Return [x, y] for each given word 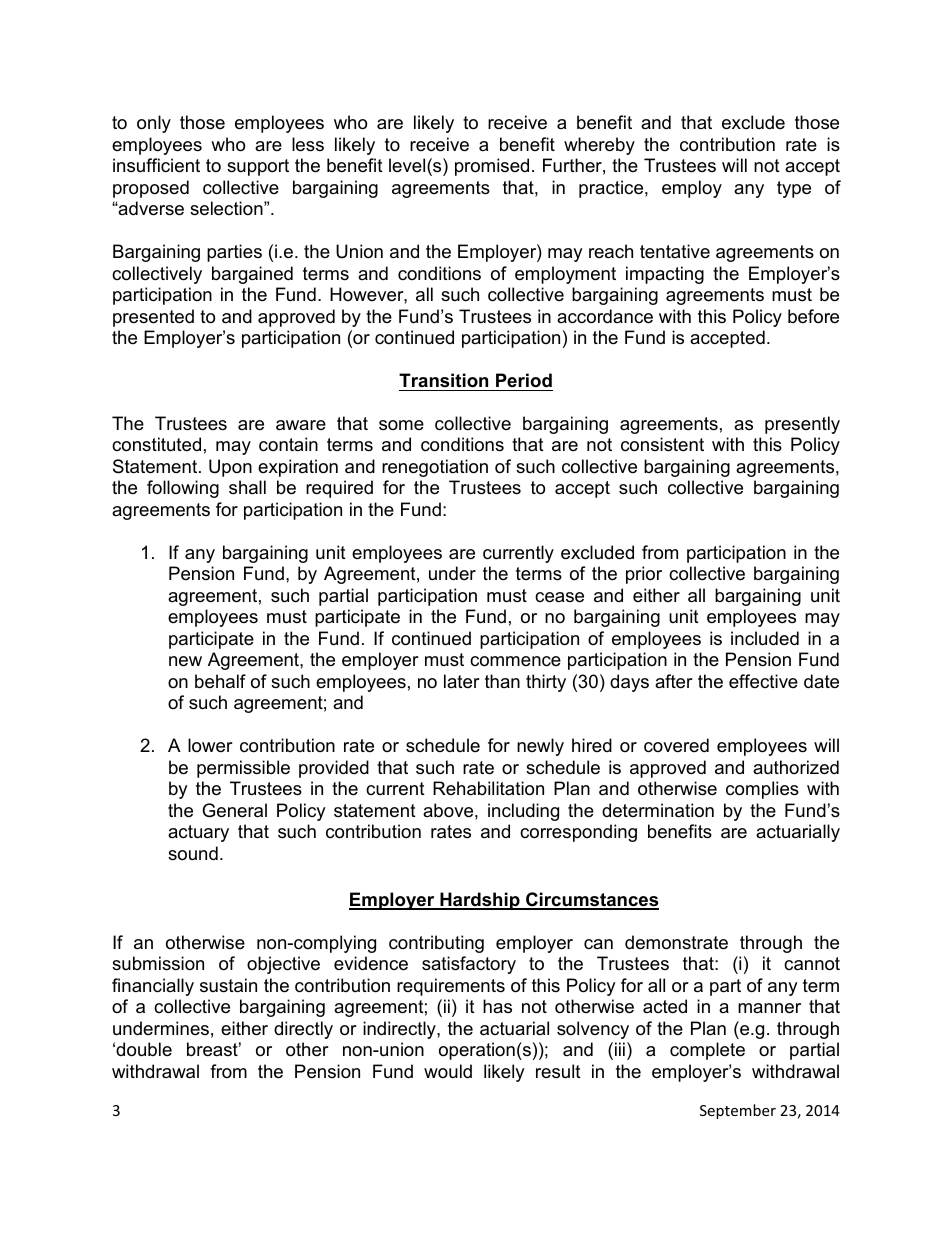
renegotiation [435, 468]
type [794, 189]
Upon [230, 468]
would [448, 1071]
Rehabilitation [488, 788]
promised [492, 167]
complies [762, 790]
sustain [228, 985]
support [258, 167]
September [738, 1111]
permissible [243, 769]
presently [802, 425]
